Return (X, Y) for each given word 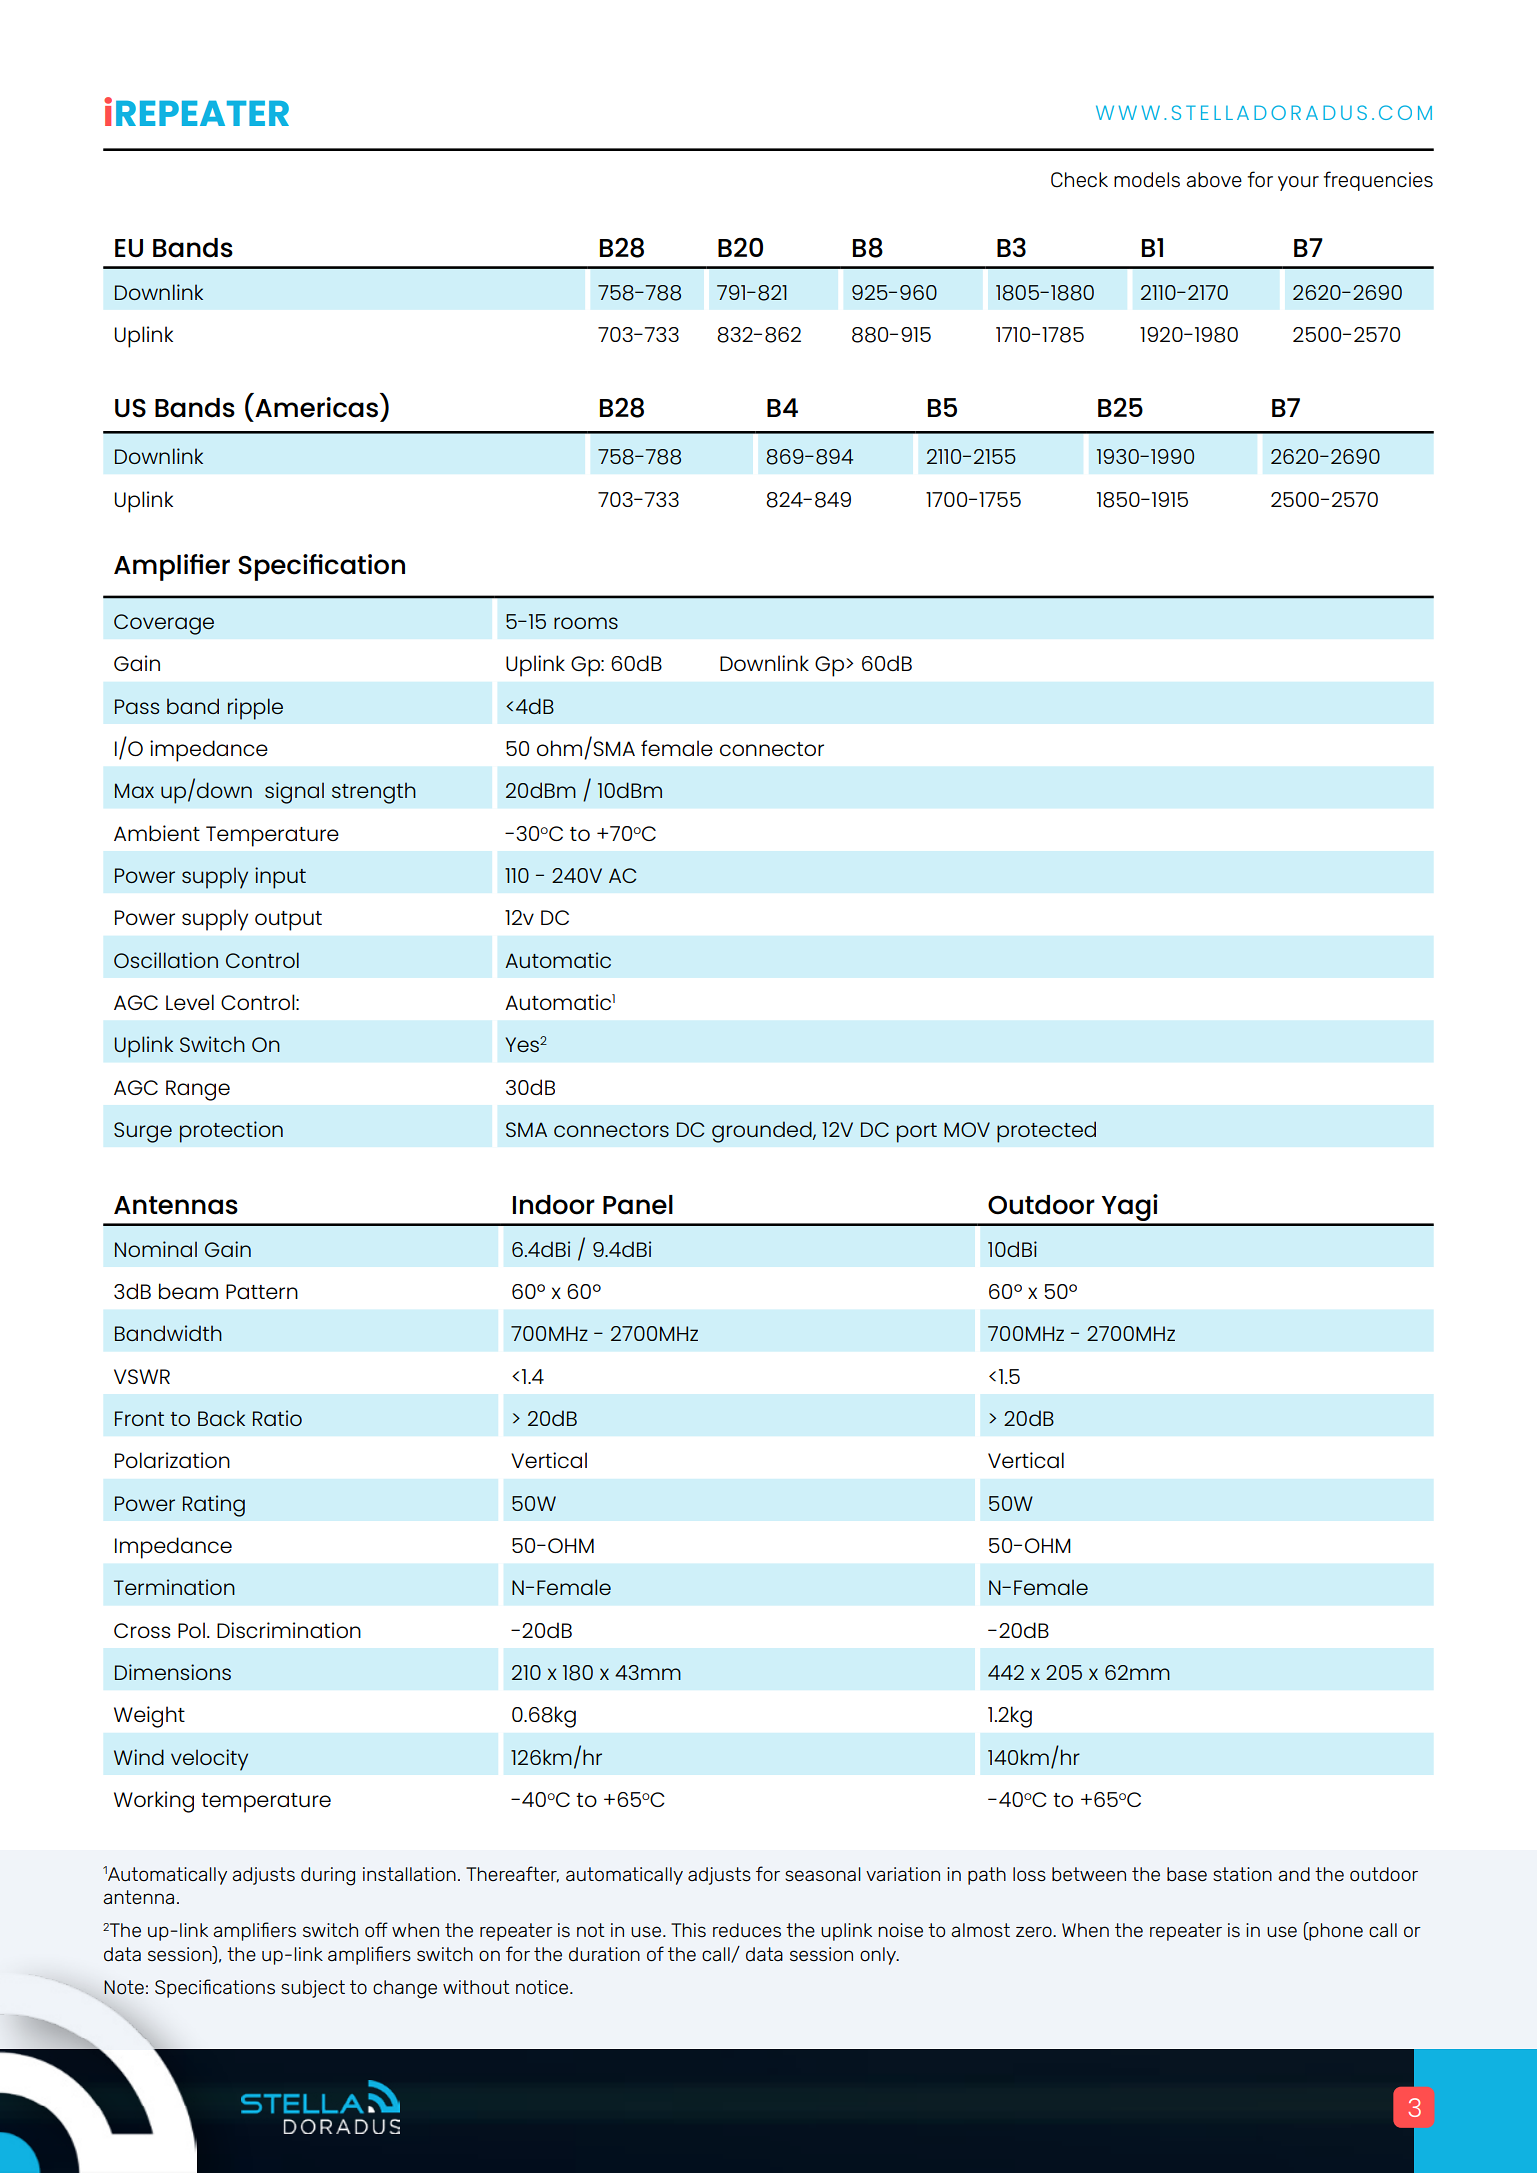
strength (374, 793)
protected (1046, 1132)
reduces (747, 1930)
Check (1079, 180)
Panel (638, 1205)
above (1214, 180)
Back (221, 1418)
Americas (316, 407)
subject (313, 1989)
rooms (586, 623)
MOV (967, 1129)
